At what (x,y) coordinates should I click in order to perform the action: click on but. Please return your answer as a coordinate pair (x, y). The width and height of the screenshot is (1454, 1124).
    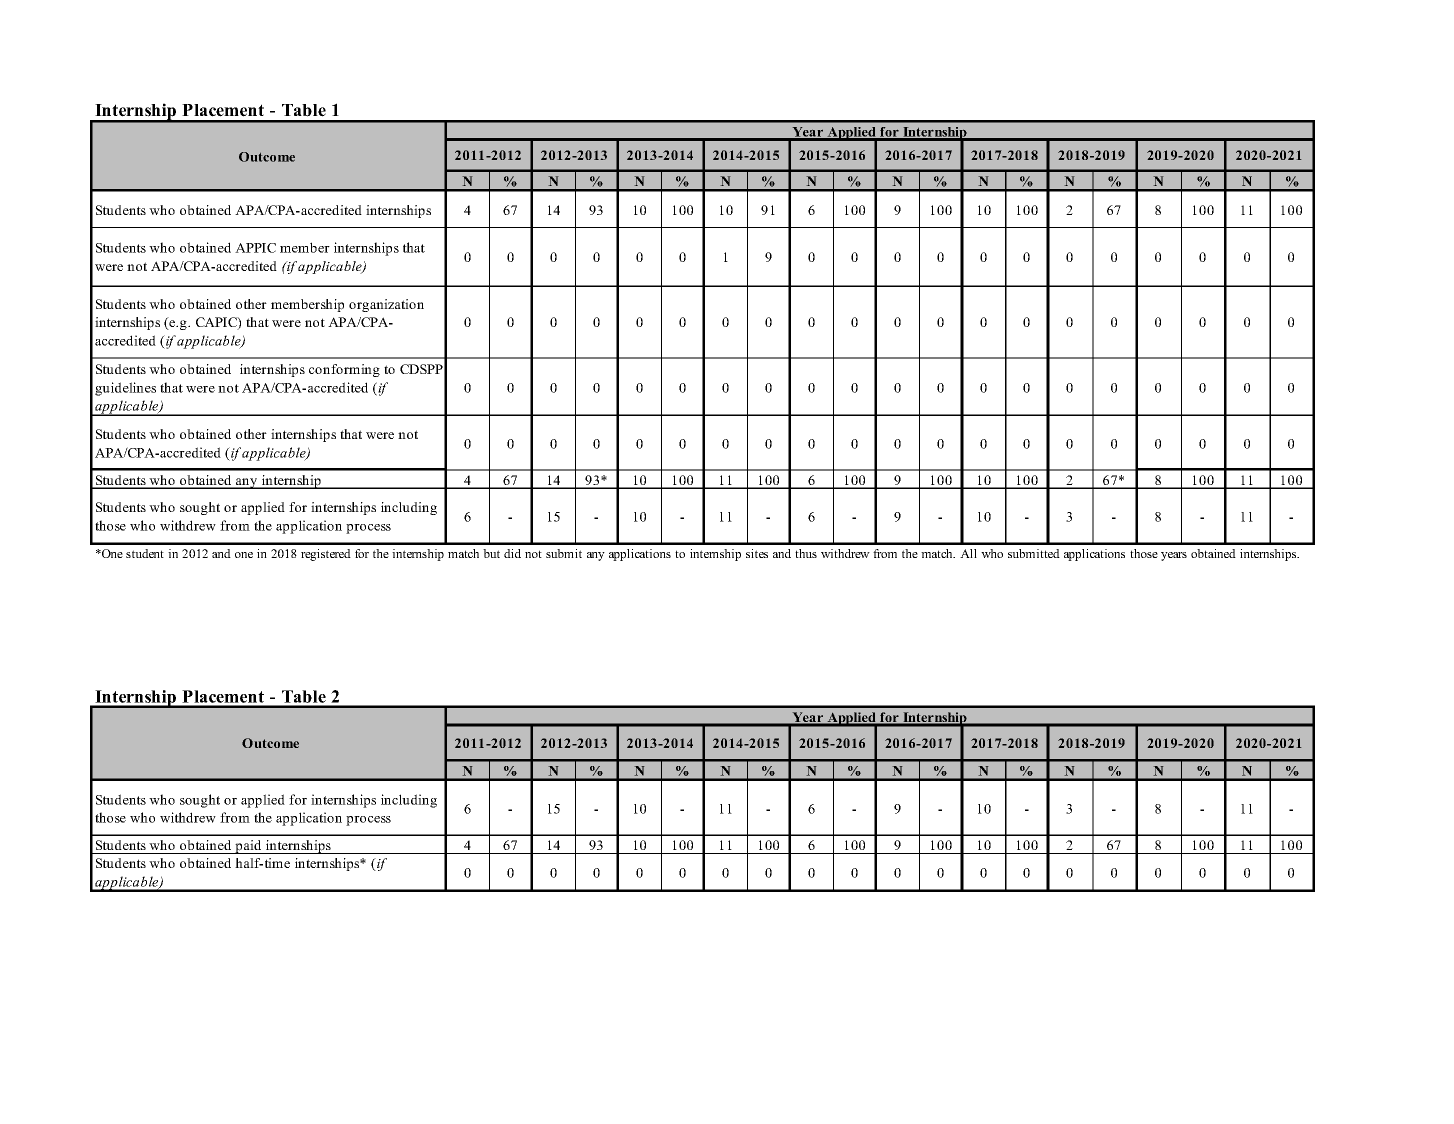
    Looking at the image, I should click on (491, 553).
